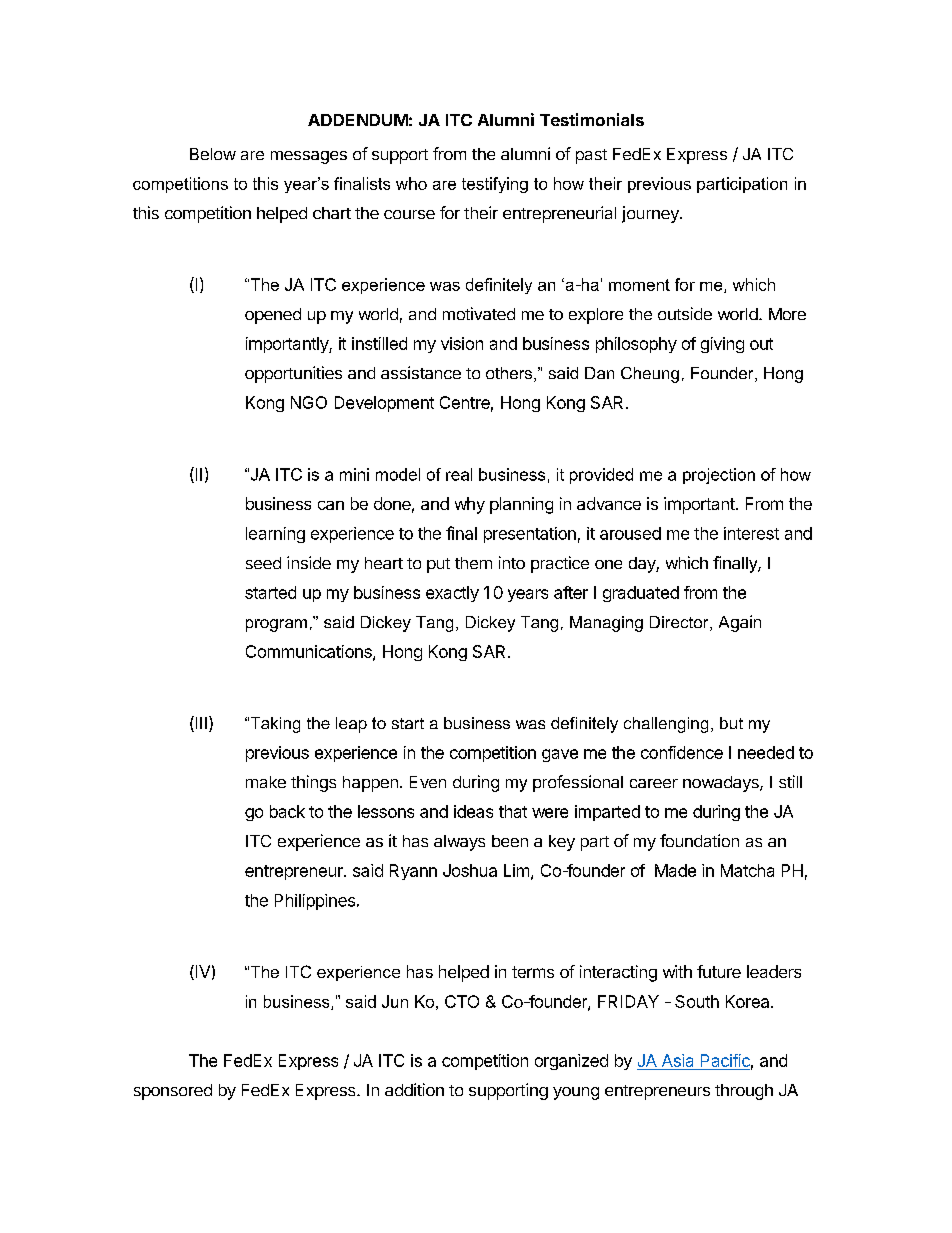 The height and width of the page is (1233, 952). What do you see at coordinates (173, 1092) in the page?
I see `sponsored` at bounding box center [173, 1092].
